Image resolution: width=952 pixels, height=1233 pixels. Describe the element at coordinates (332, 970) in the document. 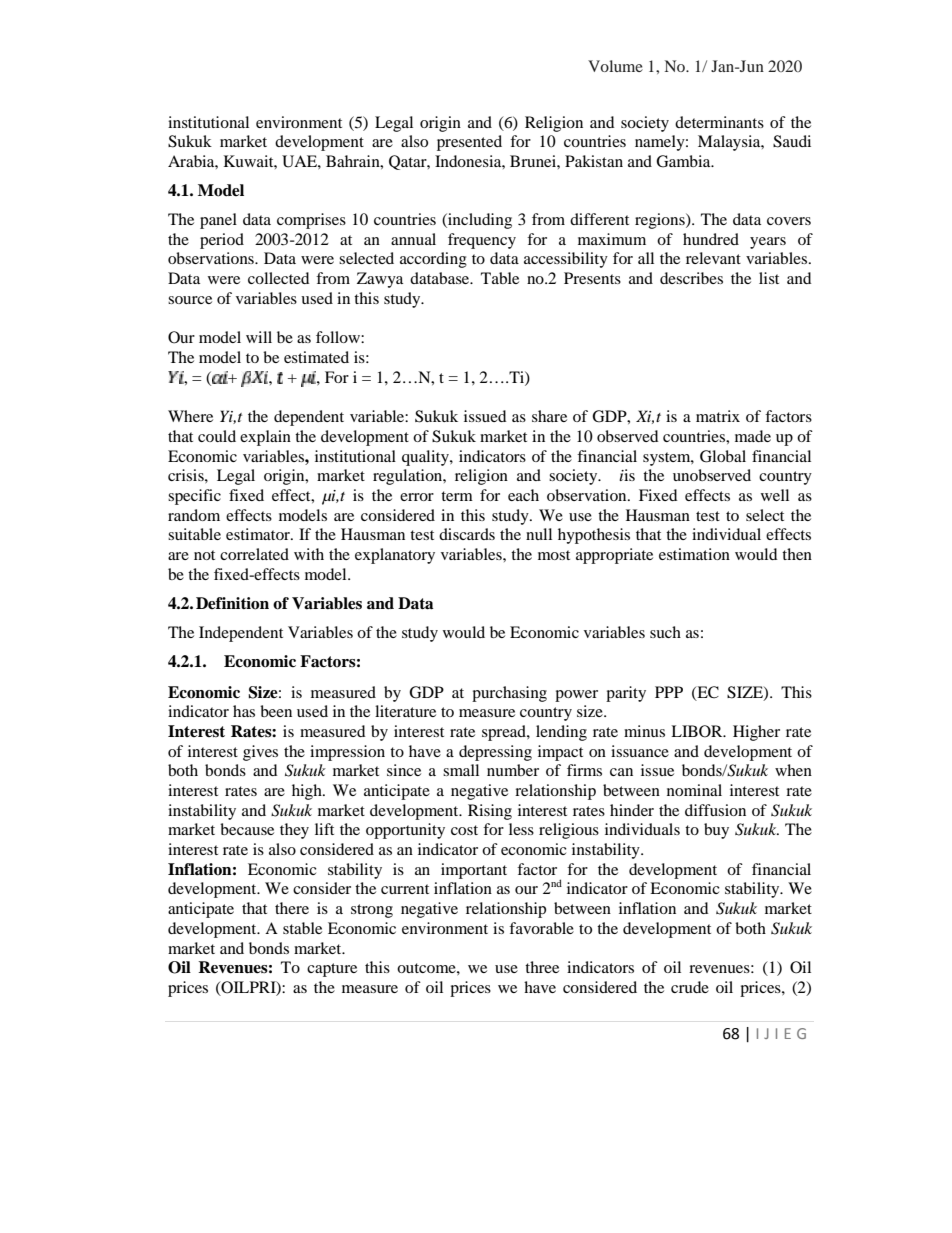

I see `capture` at that location.
